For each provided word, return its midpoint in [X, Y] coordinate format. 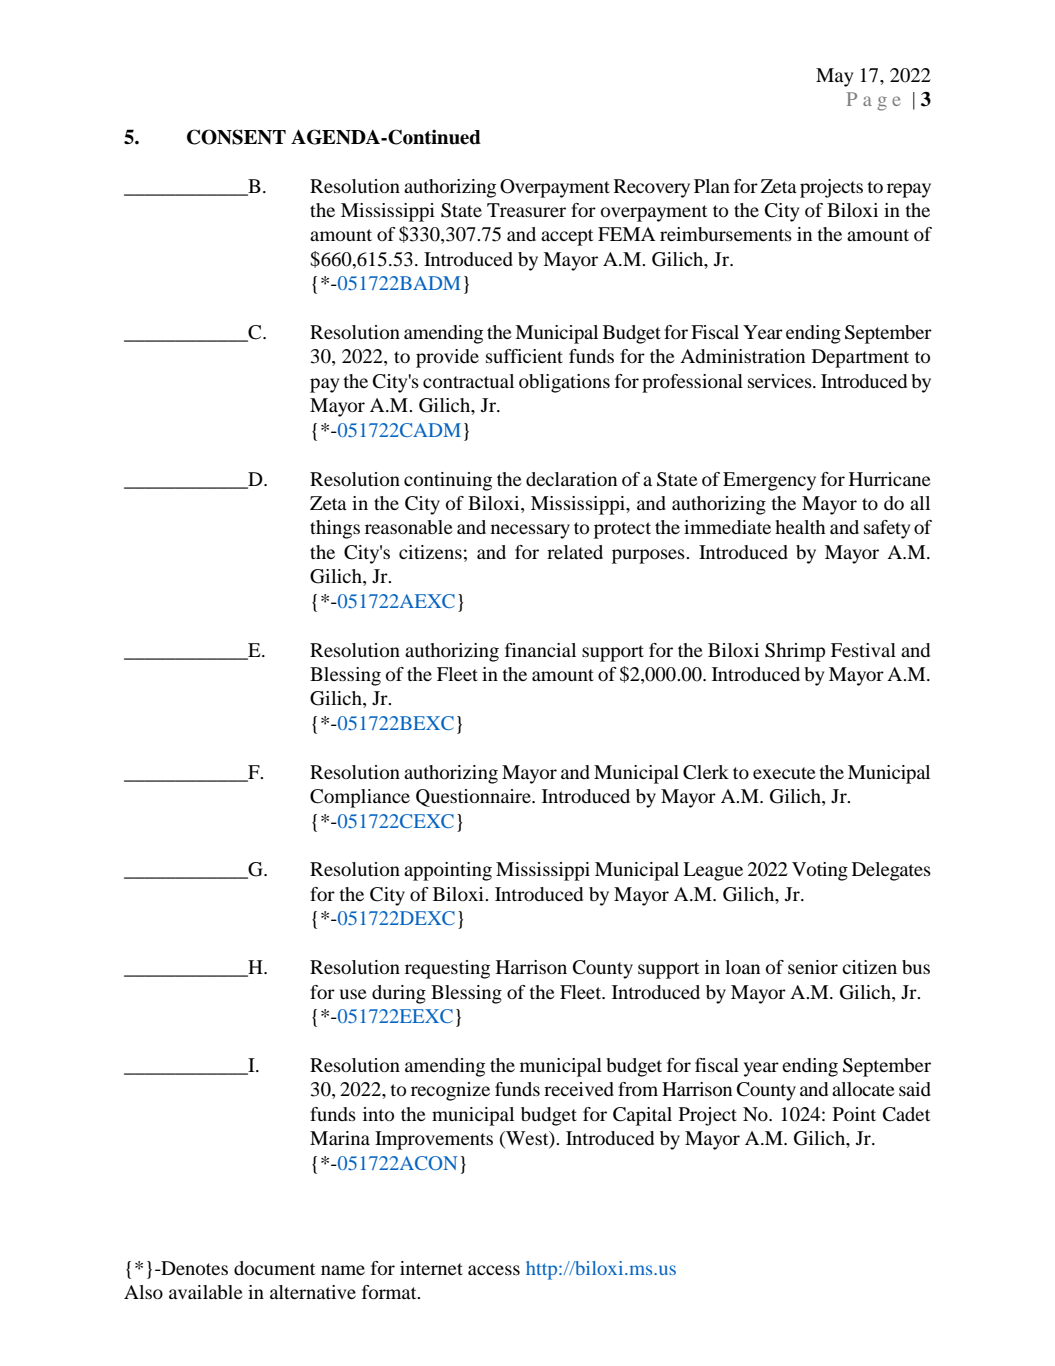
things [335, 529]
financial [540, 650]
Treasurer [526, 210]
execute [784, 773]
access [494, 1270]
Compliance [360, 798]
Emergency [769, 481]
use [353, 994]
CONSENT [236, 137]
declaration [571, 479]
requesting [447, 969]
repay [909, 190]
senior [813, 967]
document [274, 1268]
